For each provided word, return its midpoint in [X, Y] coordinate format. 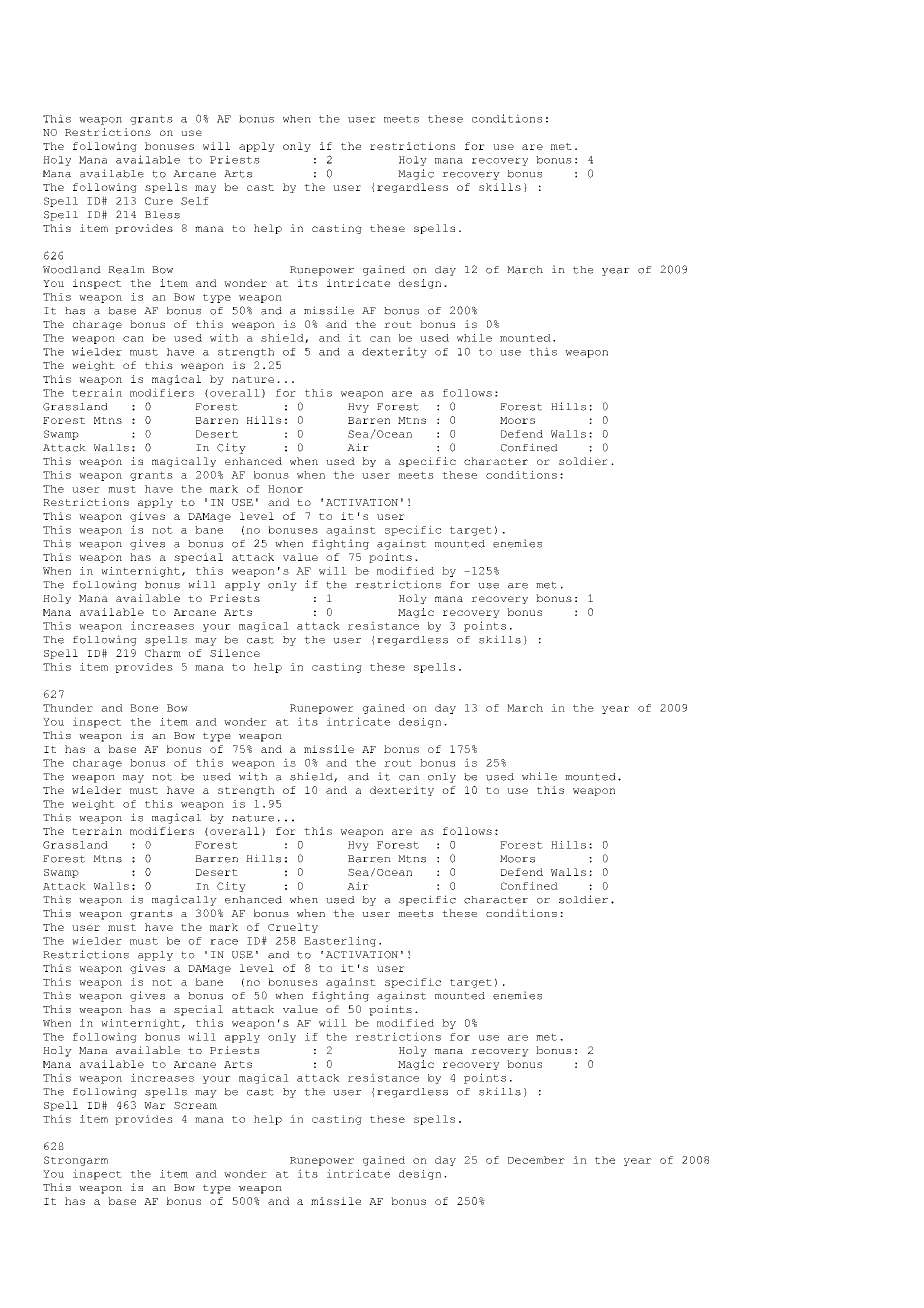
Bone [144, 708]
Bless [162, 215]
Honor [285, 489]
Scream [195, 1105]
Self [195, 201]
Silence [235, 653]
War [155, 1105]
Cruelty [293, 928]
